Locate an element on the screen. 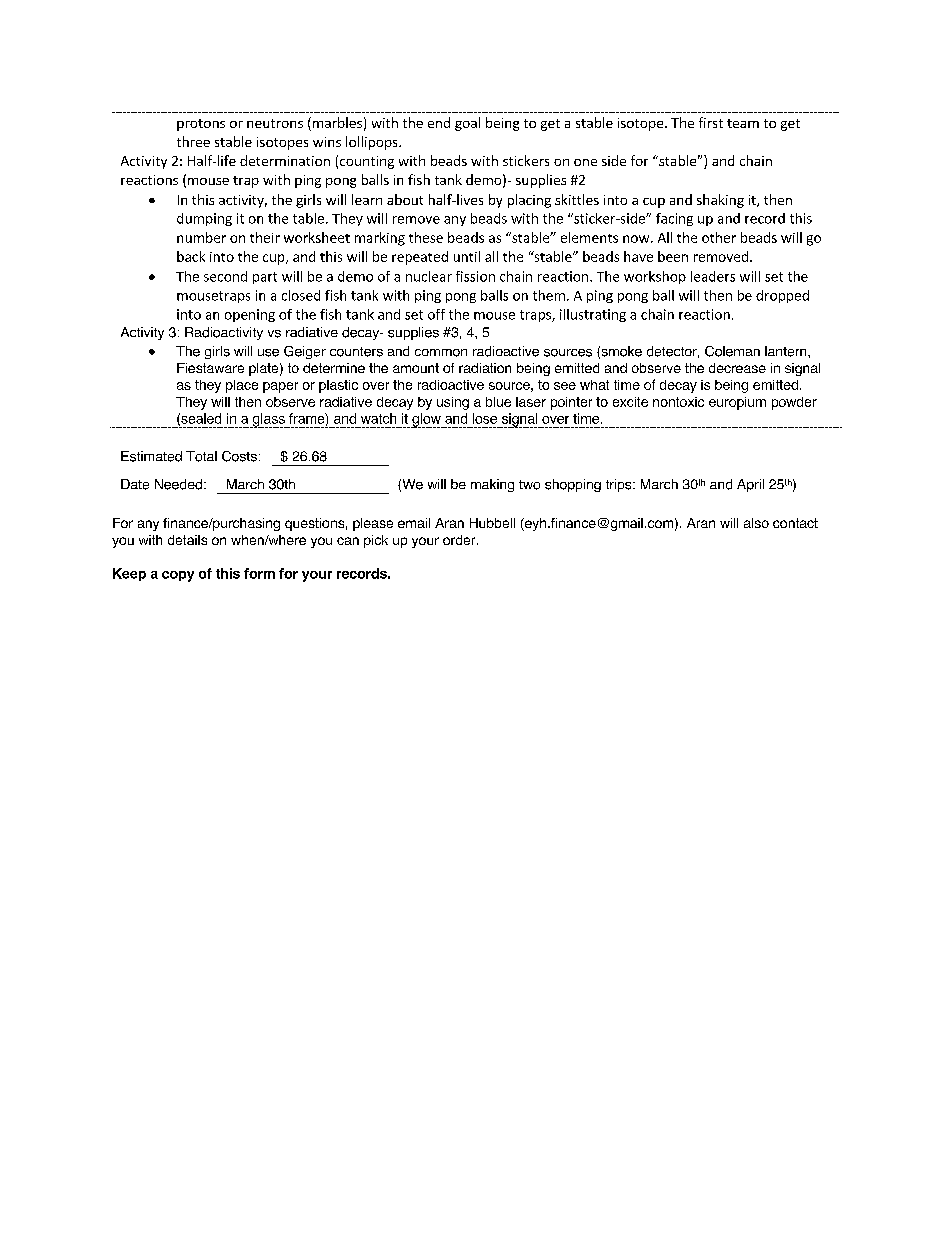  Geiger is located at coordinates (305, 352).
